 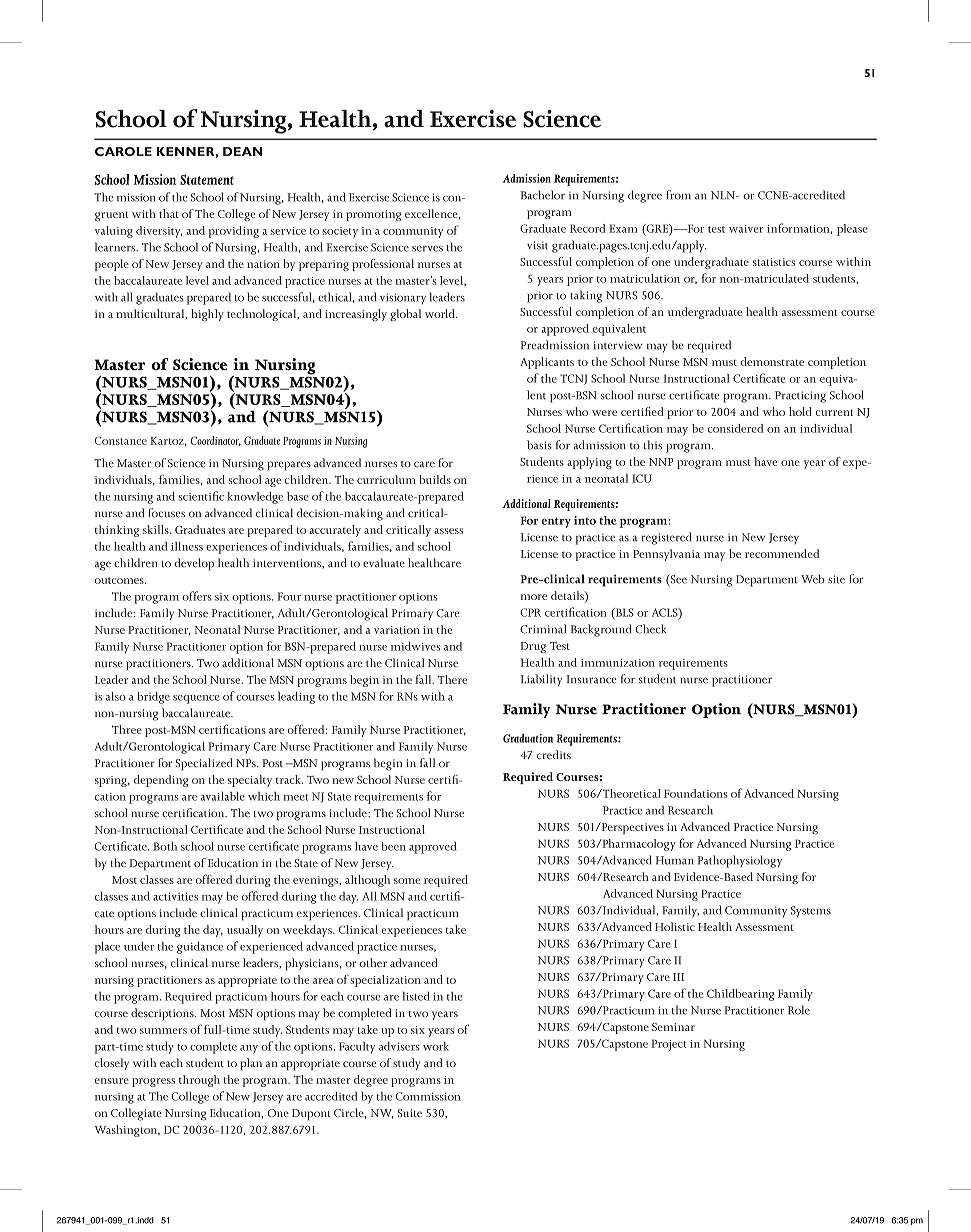 I want to click on Bachelor, so click(x=543, y=195).
